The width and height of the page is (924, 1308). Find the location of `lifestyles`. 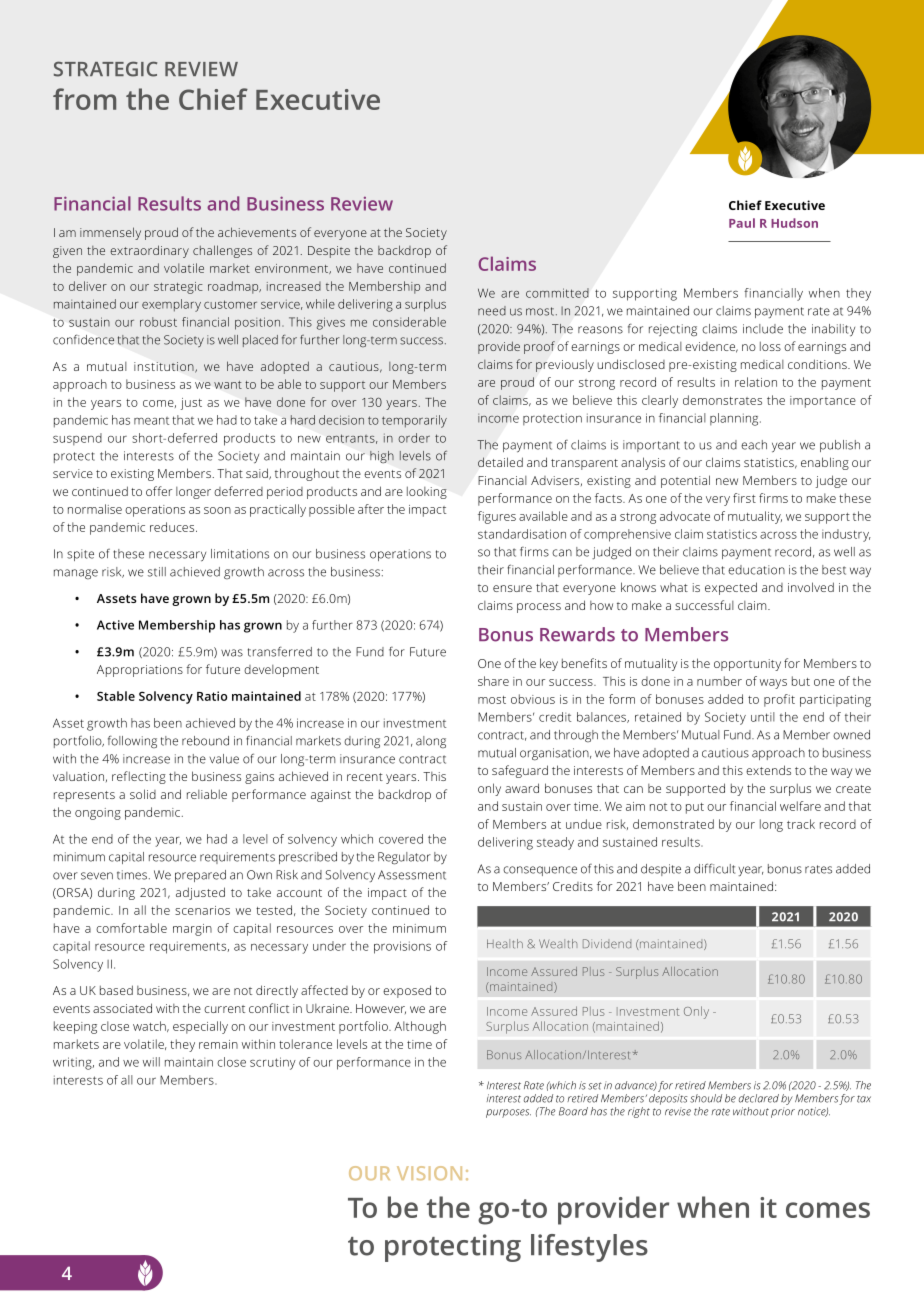

lifestyles is located at coordinates (589, 1248).
